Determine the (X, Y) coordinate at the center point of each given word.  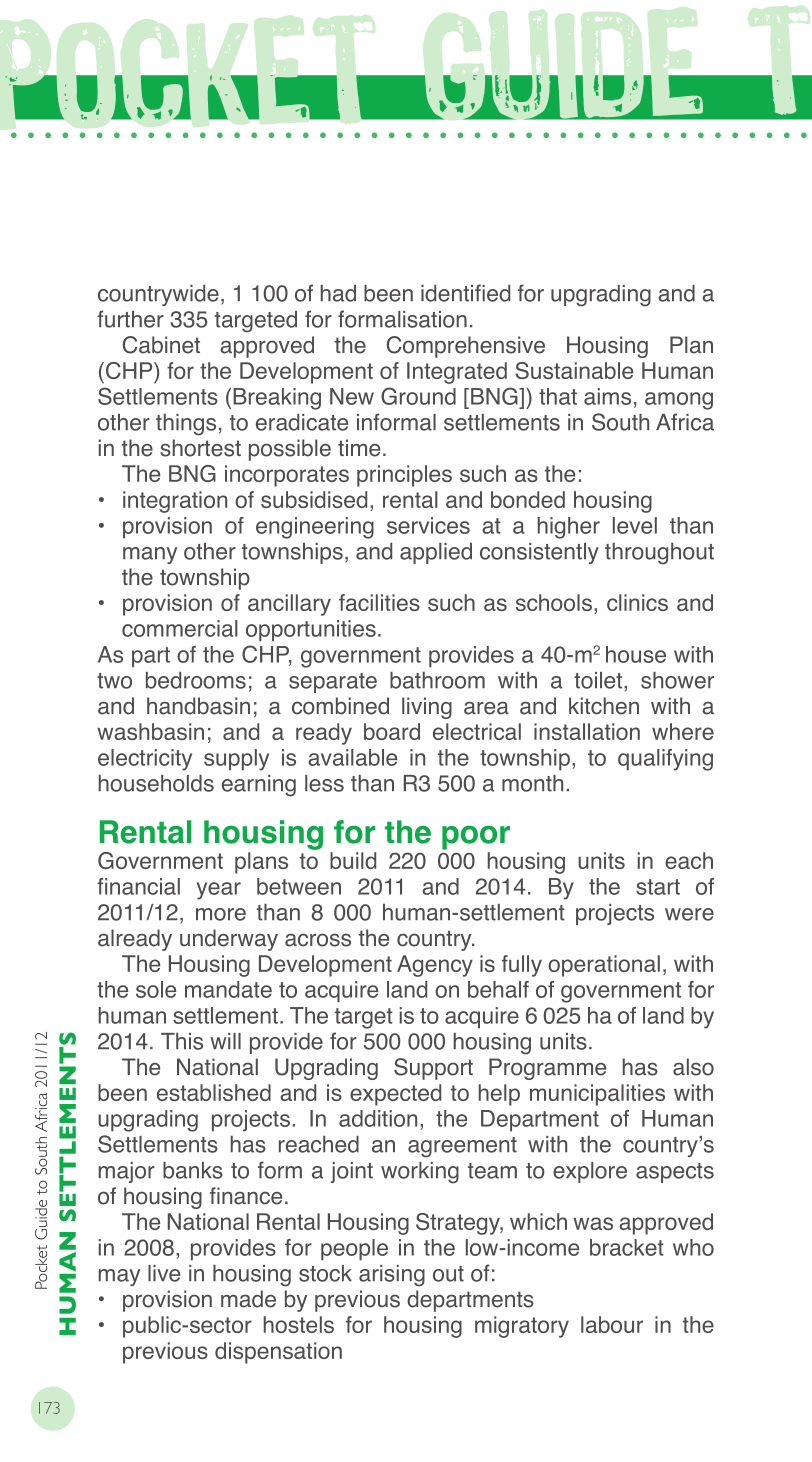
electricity (145, 760)
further (130, 319)
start (658, 887)
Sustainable (574, 370)
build (353, 860)
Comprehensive (466, 347)
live (164, 1273)
